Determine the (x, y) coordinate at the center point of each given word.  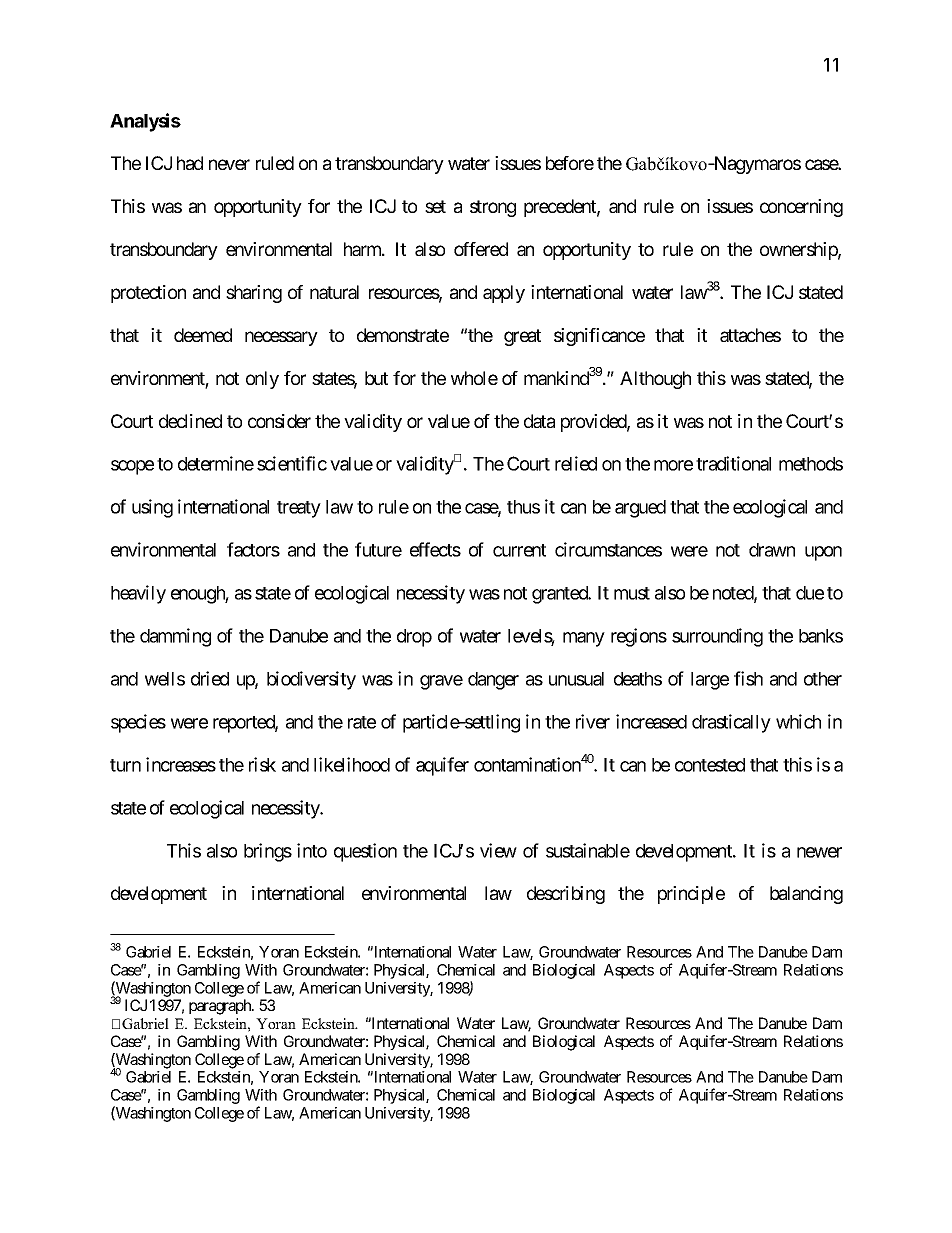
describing (566, 895)
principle (691, 895)
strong (493, 208)
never (229, 164)
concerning (801, 208)
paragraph (221, 1007)
